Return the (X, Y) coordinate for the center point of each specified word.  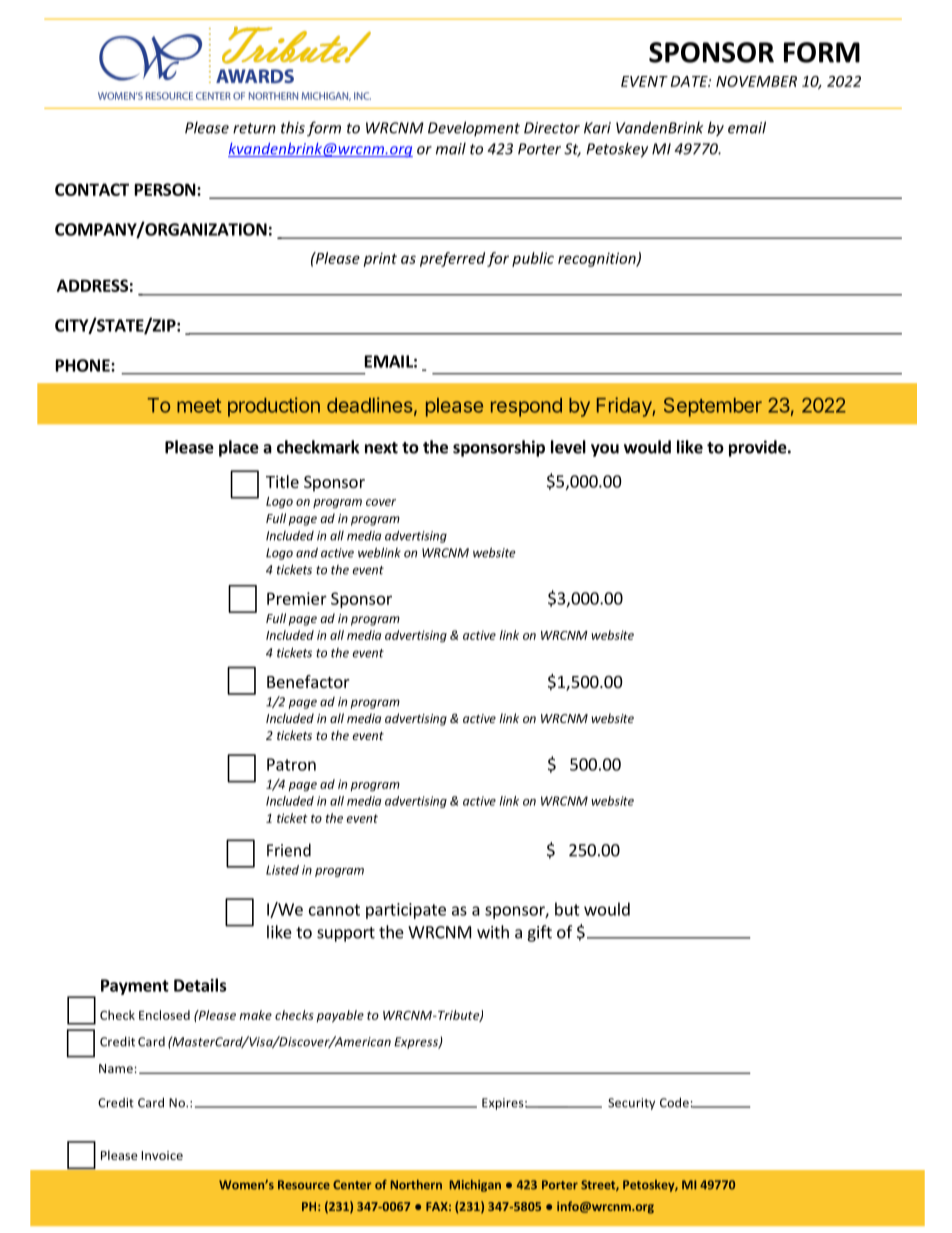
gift (539, 933)
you (605, 450)
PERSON (166, 189)
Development (474, 128)
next (381, 448)
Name (116, 1068)
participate (406, 911)
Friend (289, 850)
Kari (597, 128)
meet (199, 406)
